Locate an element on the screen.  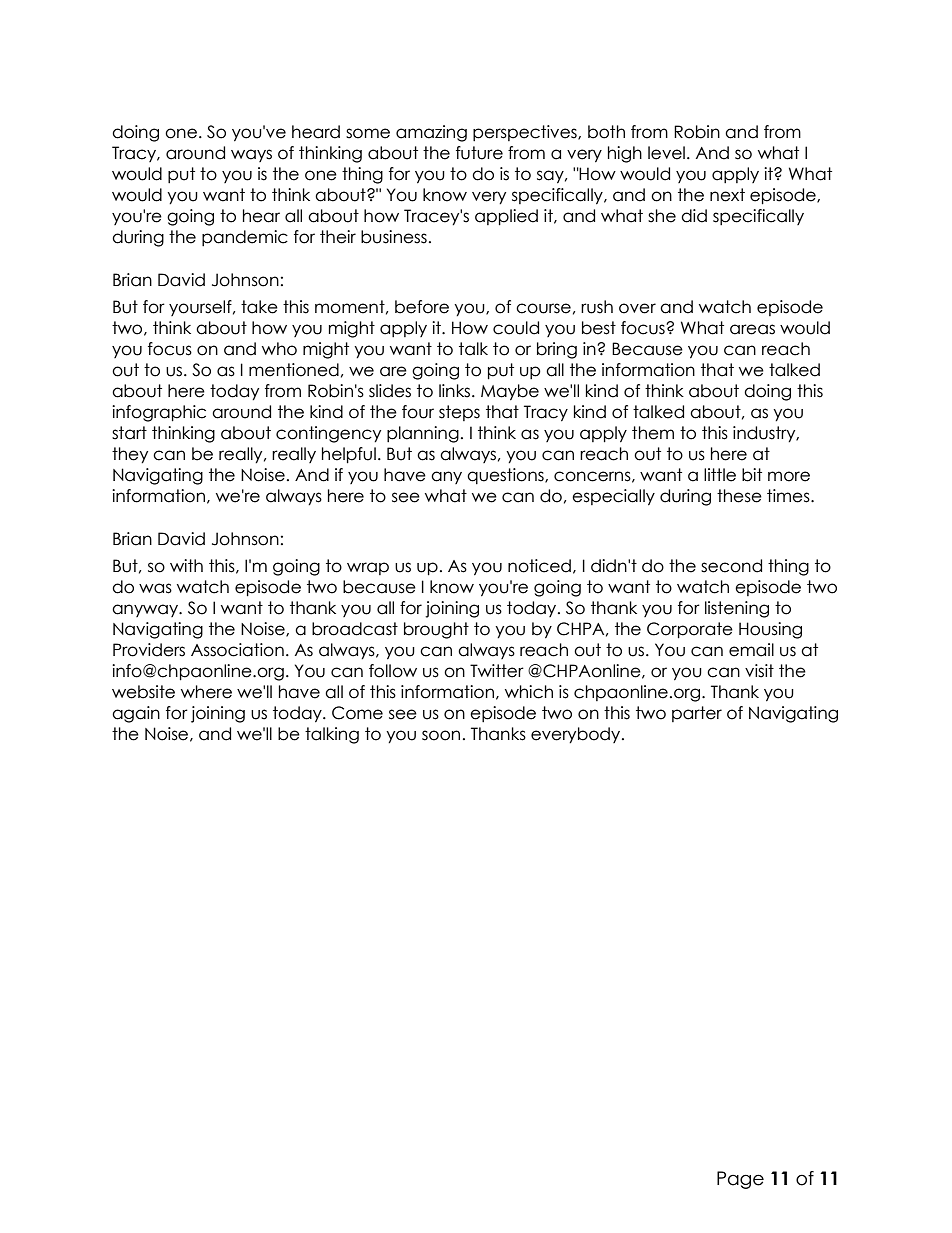
pandemic is located at coordinates (245, 238).
